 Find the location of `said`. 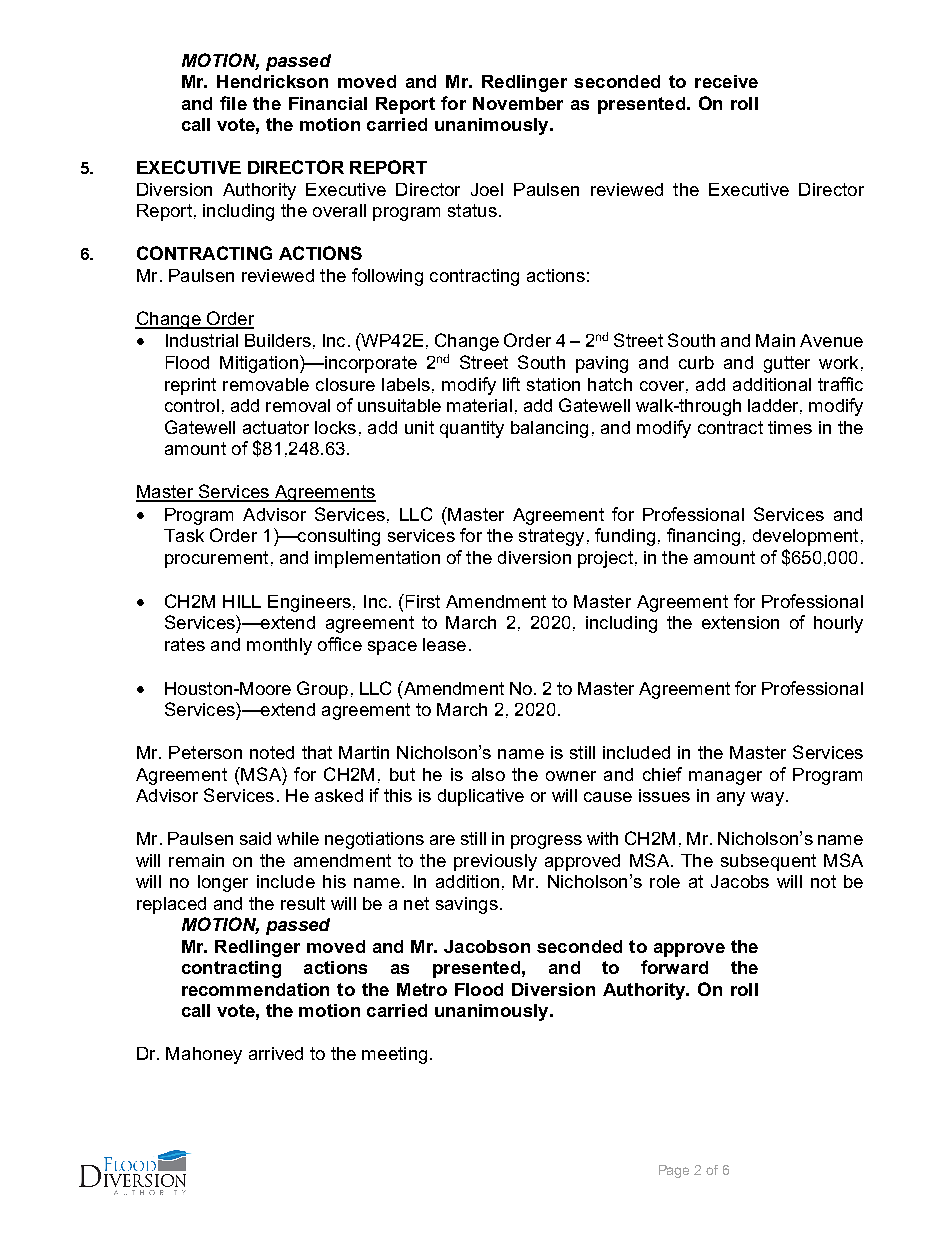

said is located at coordinates (255, 838).
